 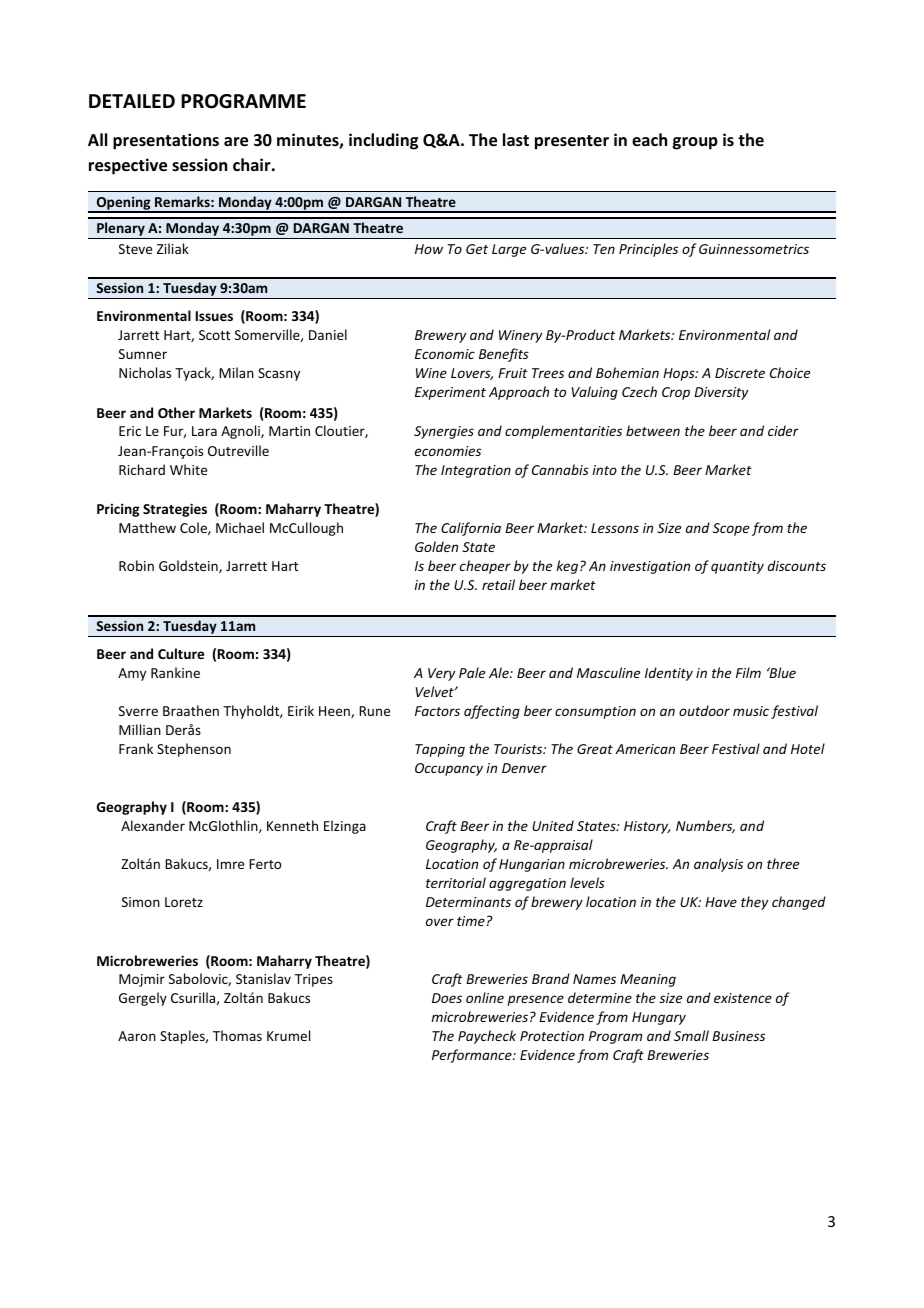 What do you see at coordinates (214, 335) in the document?
I see `Scott` at bounding box center [214, 335].
